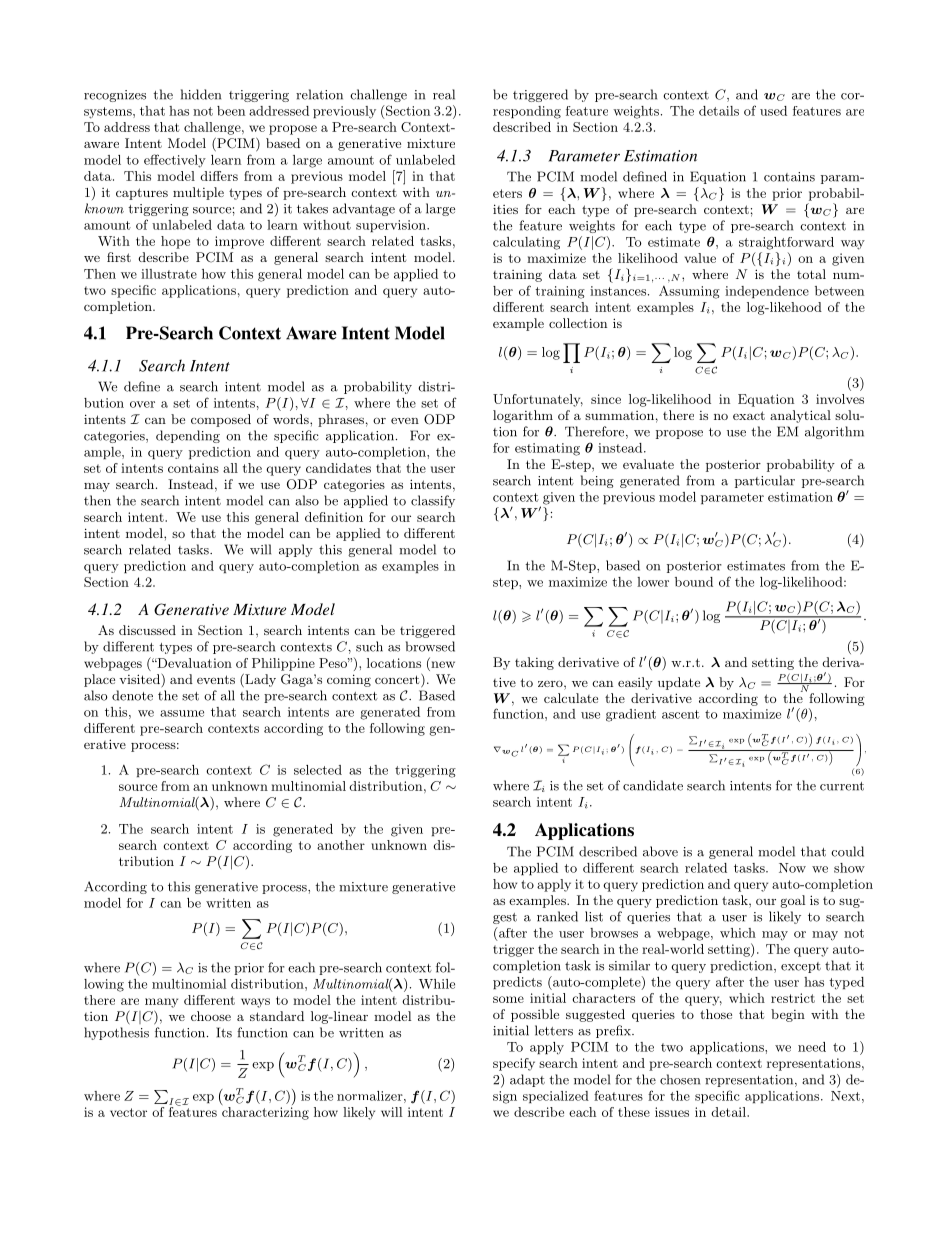 The height and width of the screenshot is (1233, 952). What do you see at coordinates (364, 209) in the screenshot?
I see `advantage` at bounding box center [364, 209].
